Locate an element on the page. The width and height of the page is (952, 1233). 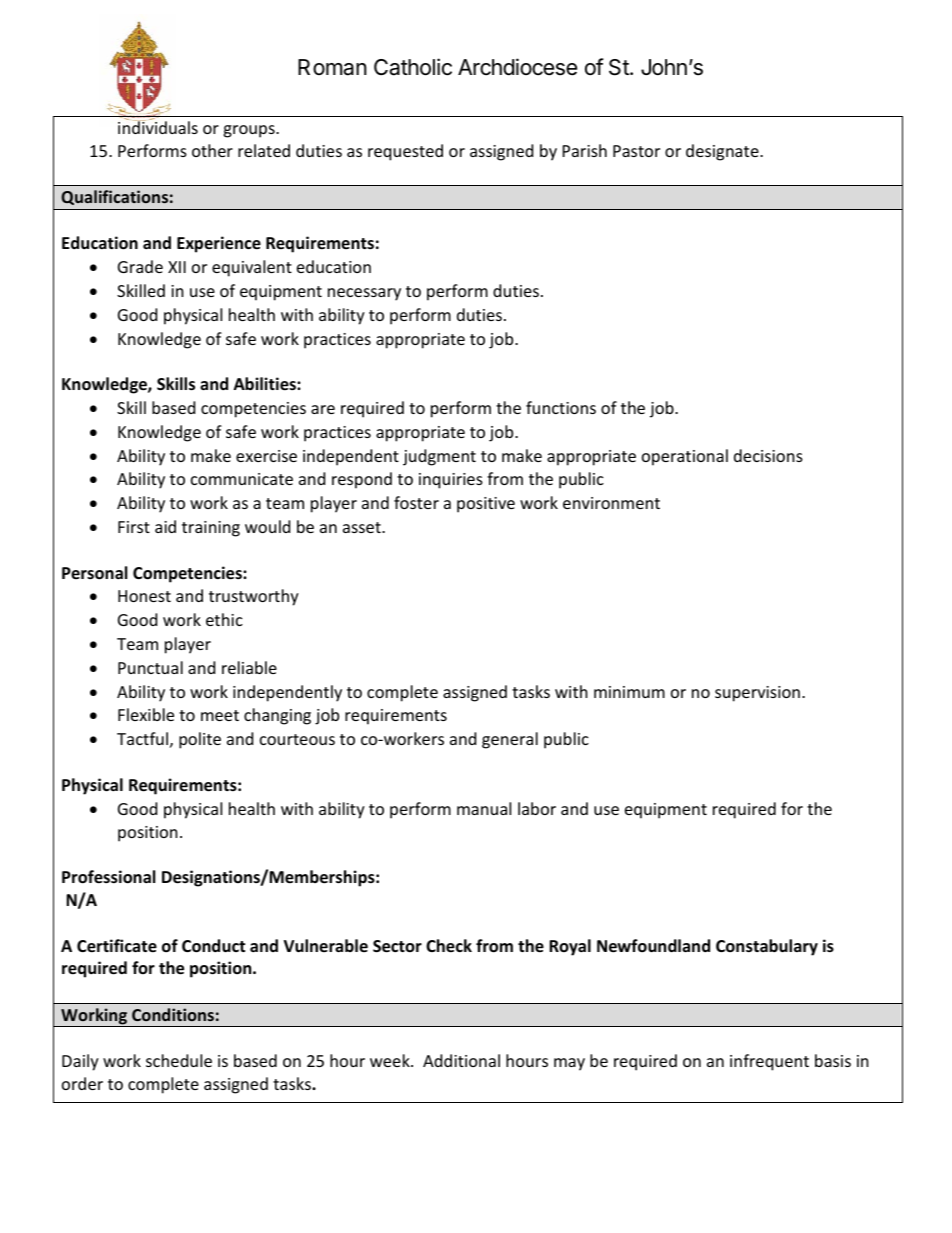
supervision is located at coordinates (757, 694).
